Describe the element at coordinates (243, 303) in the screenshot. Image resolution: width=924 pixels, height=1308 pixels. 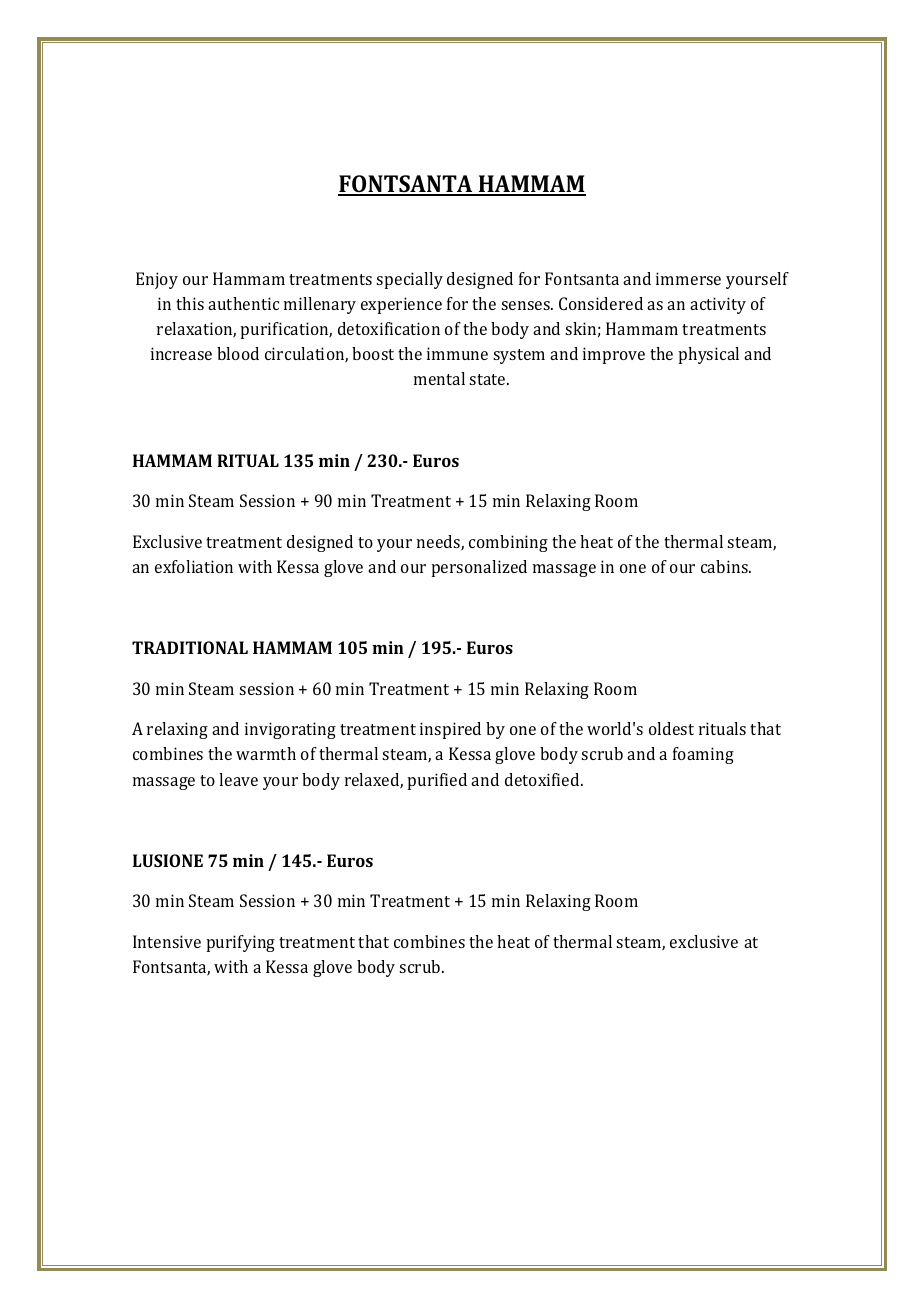
I see `authentic` at that location.
